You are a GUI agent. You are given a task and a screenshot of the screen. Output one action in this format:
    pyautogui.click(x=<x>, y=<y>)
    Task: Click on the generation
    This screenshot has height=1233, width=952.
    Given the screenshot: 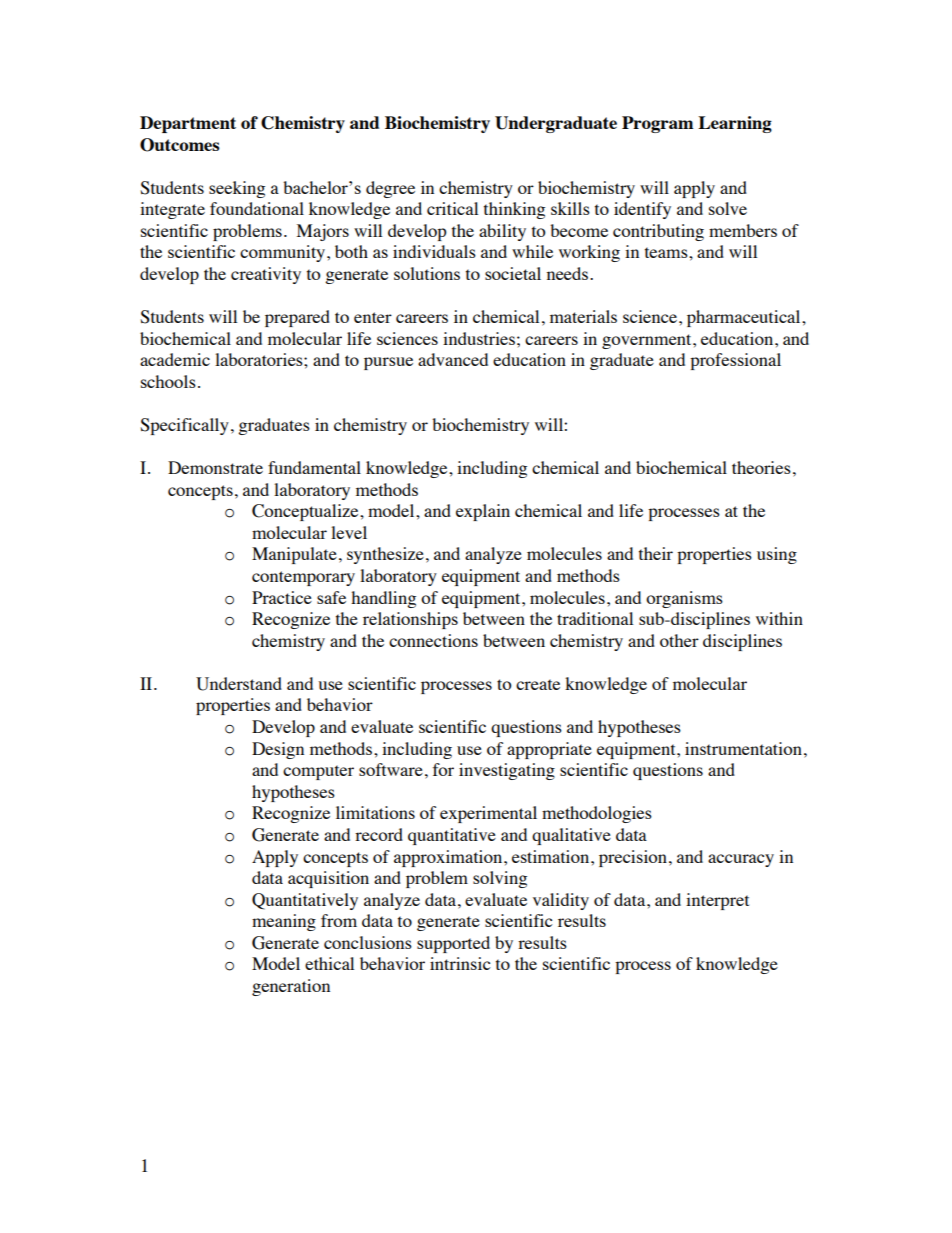 What is the action you would take?
    pyautogui.click(x=291, y=987)
